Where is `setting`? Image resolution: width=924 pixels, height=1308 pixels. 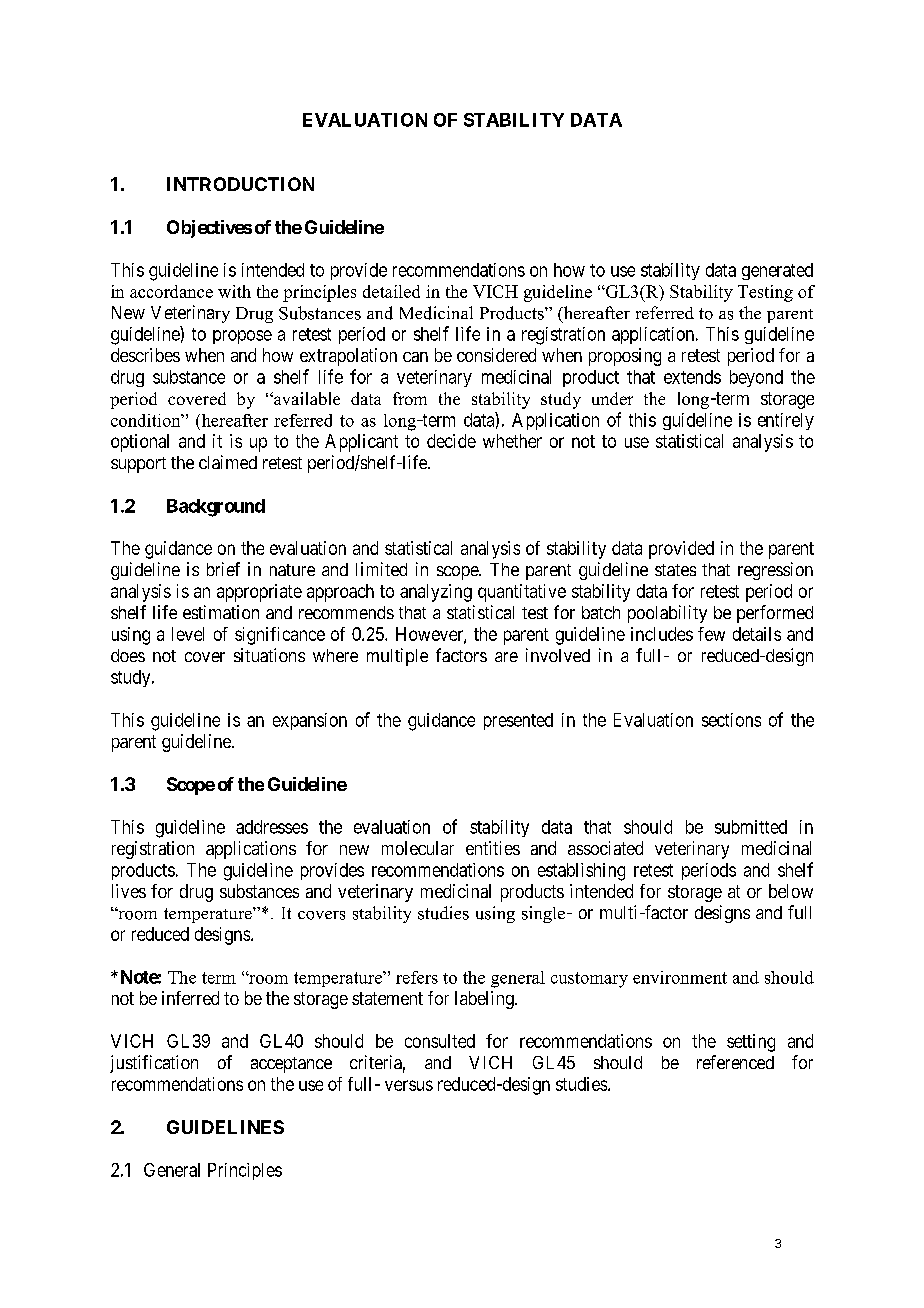 setting is located at coordinates (751, 1043).
